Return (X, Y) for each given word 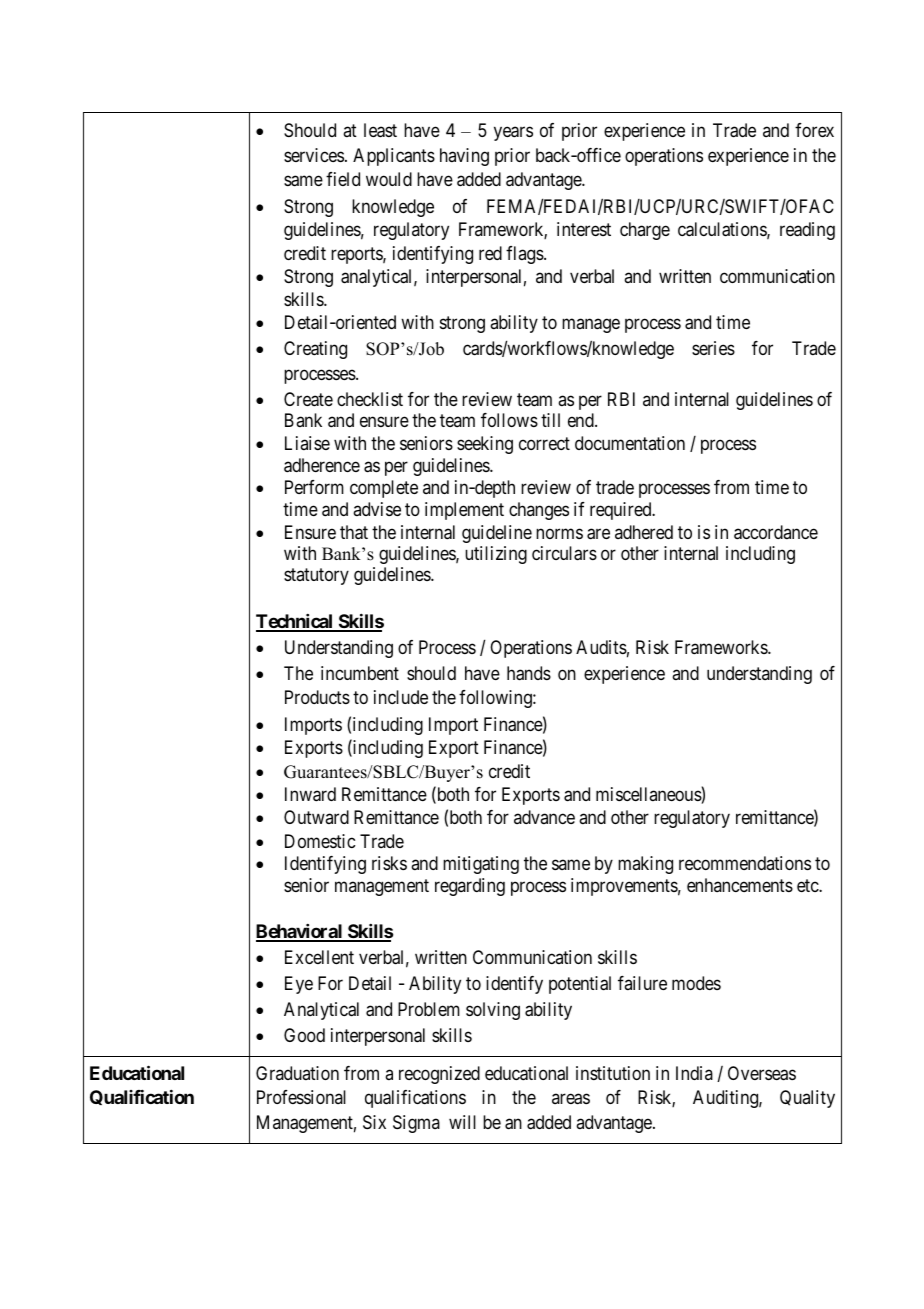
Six (374, 1122)
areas (571, 1099)
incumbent (360, 673)
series (713, 348)
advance (544, 817)
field (343, 179)
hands (529, 673)
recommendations (745, 863)
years (513, 134)
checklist (370, 399)
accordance (776, 532)
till (550, 420)
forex (814, 130)
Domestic (320, 841)
